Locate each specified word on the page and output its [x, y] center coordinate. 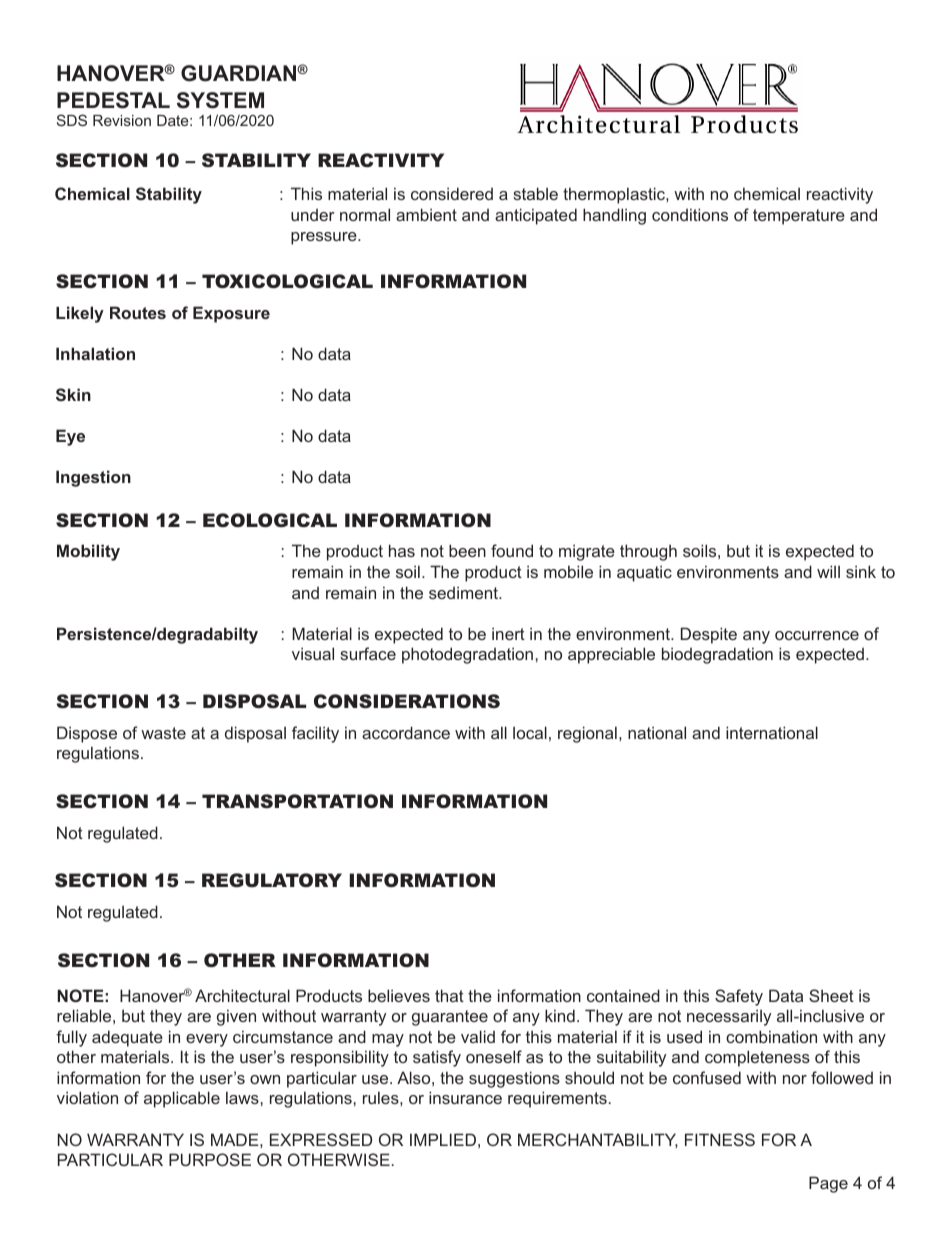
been [467, 550]
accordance [406, 732]
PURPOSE [210, 1159]
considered [452, 193]
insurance [465, 1097]
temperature [799, 217]
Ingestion [93, 478]
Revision [122, 120]
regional [587, 734]
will [828, 571]
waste [163, 733]
